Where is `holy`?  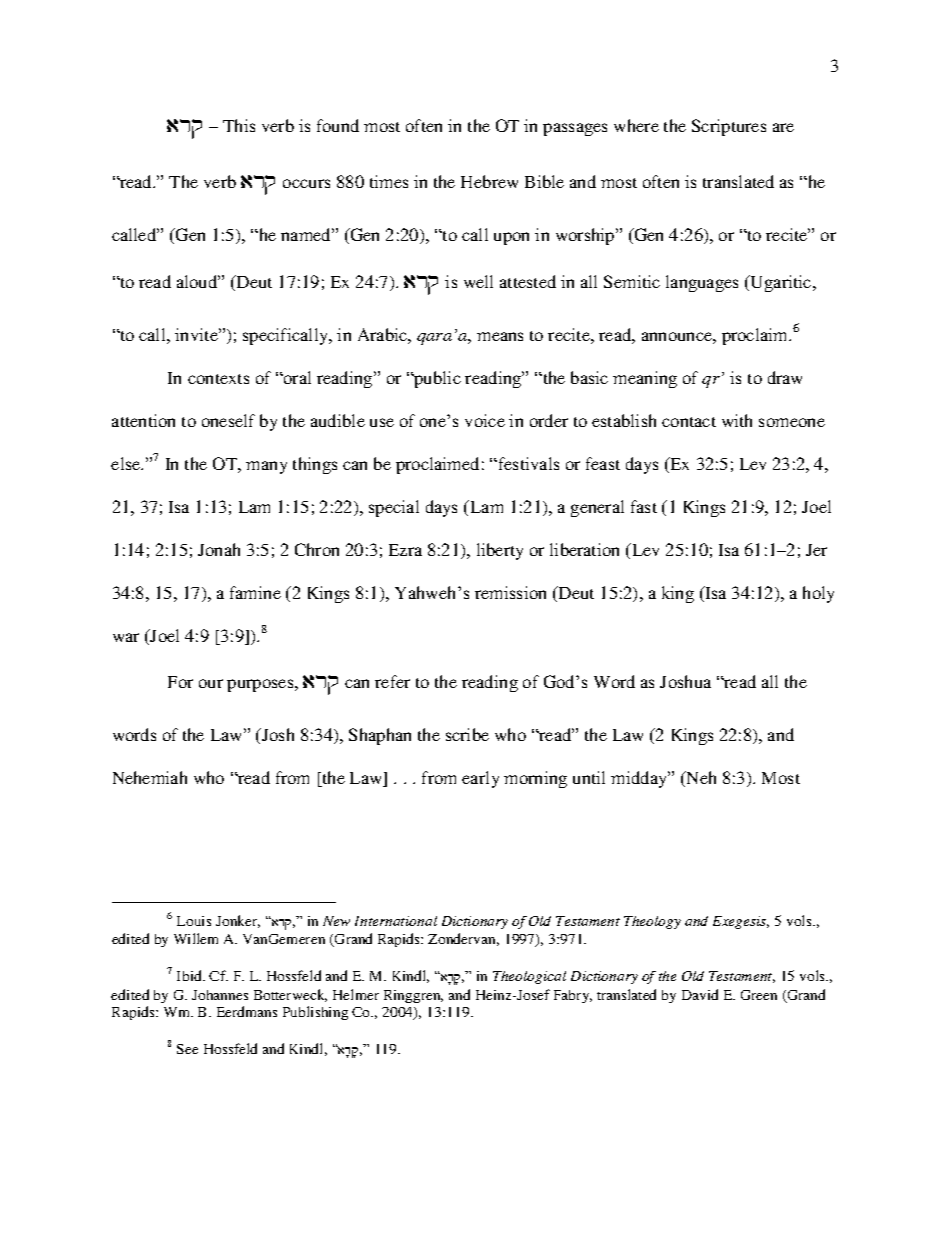
holy is located at coordinates (818, 594).
